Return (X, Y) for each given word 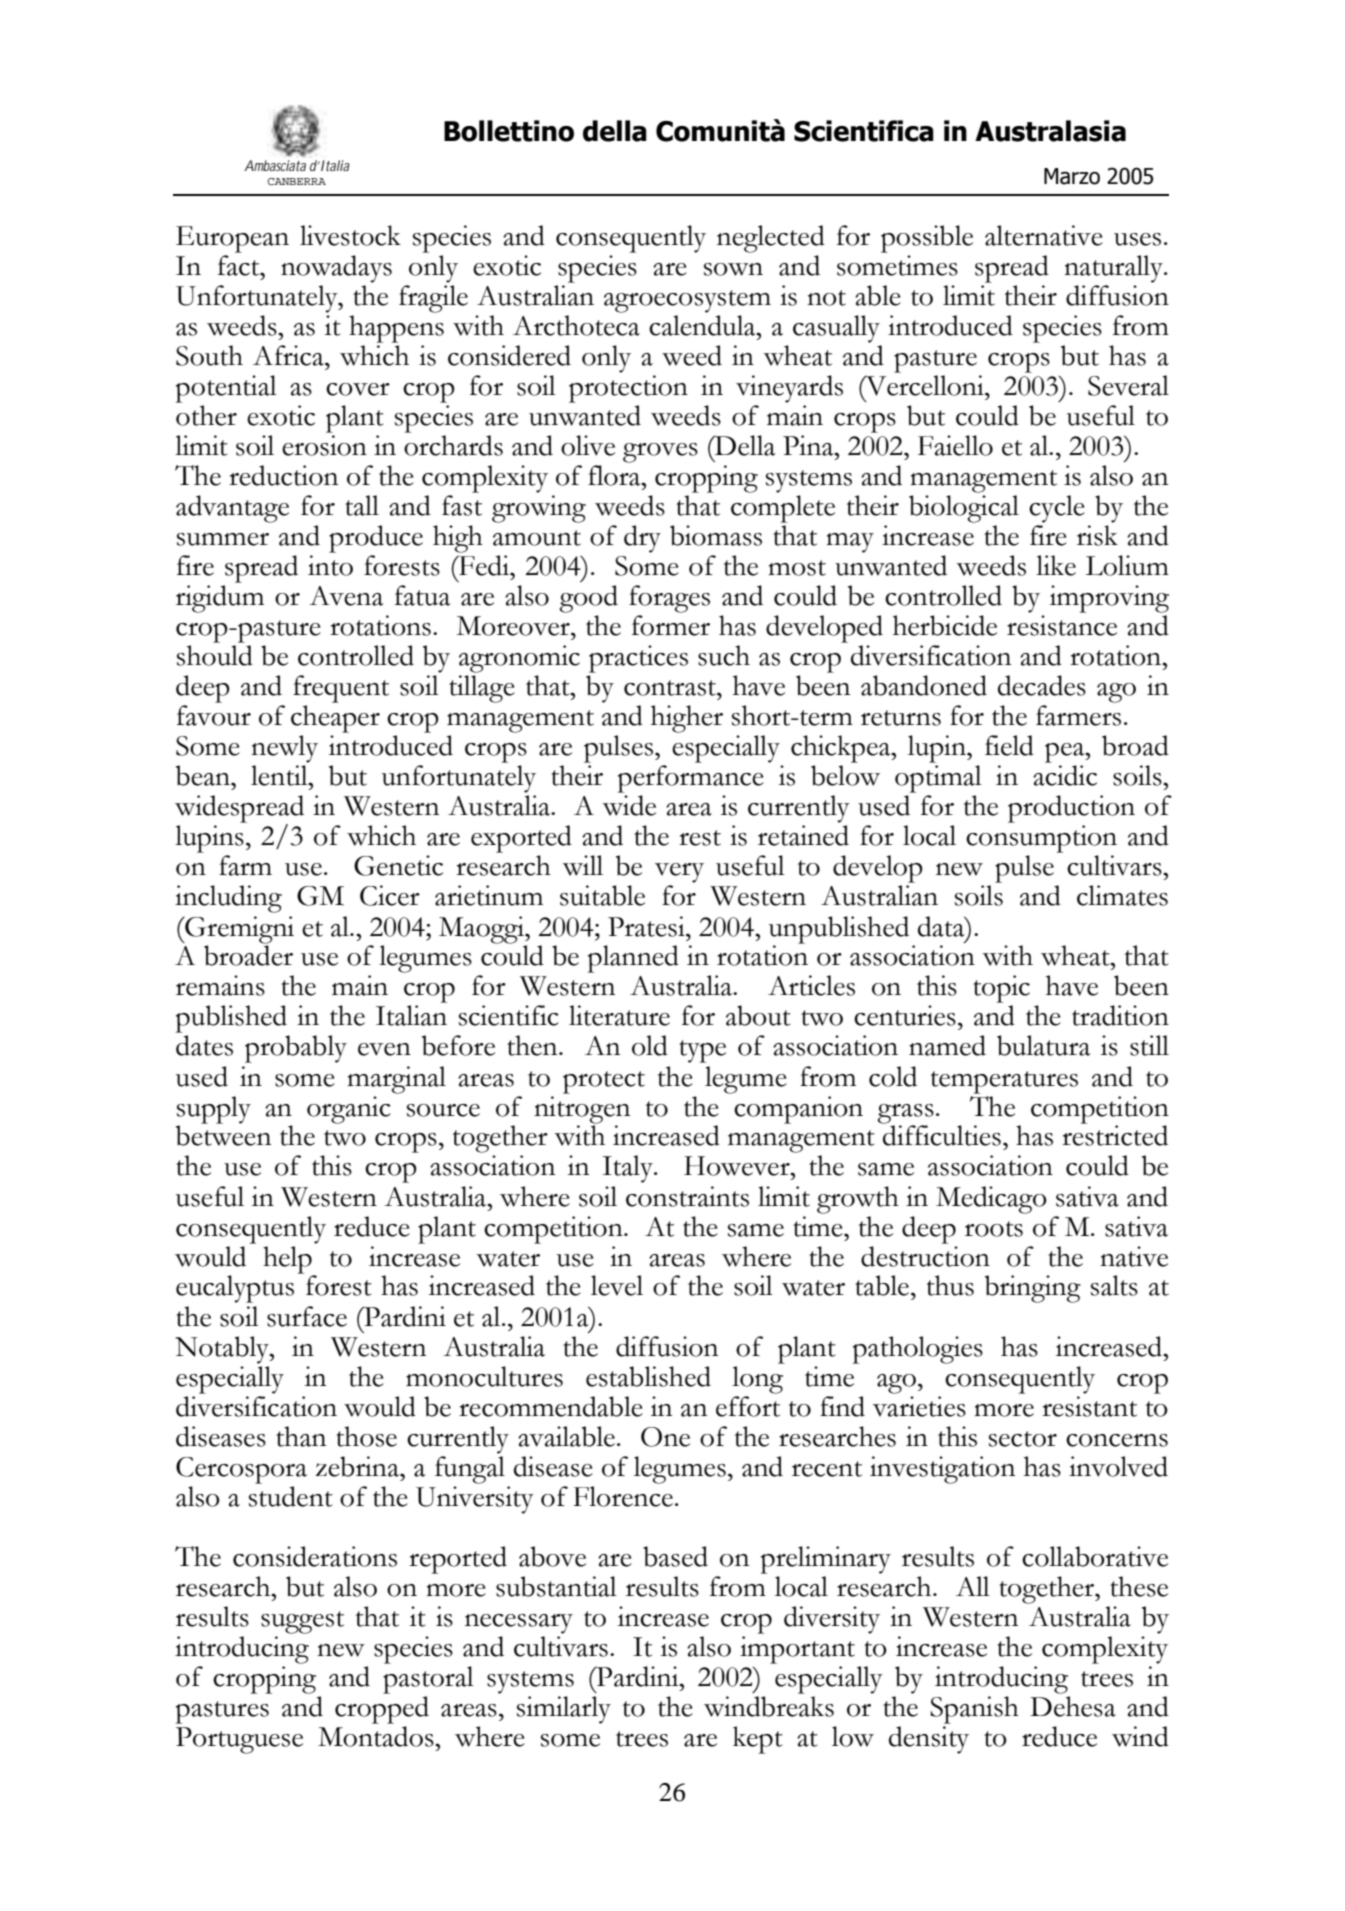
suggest (302, 1622)
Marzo (1072, 176)
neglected (771, 239)
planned (633, 959)
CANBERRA (296, 181)
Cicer (390, 895)
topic (1001, 989)
